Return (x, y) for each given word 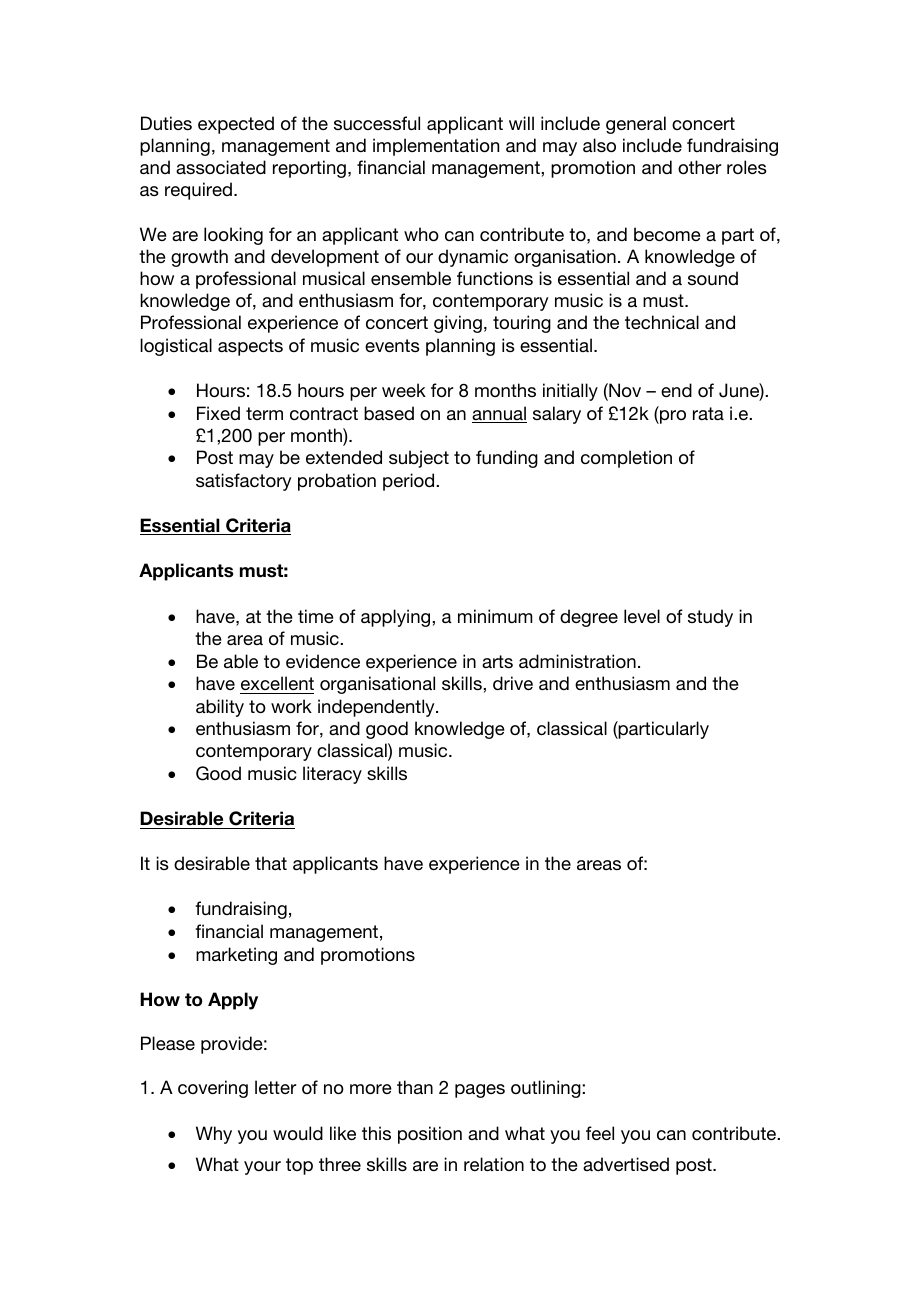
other (699, 167)
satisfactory (244, 482)
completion (626, 459)
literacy (332, 775)
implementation (436, 147)
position (430, 1135)
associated (221, 167)
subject (419, 459)
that (271, 863)
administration (577, 661)
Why (214, 1135)
